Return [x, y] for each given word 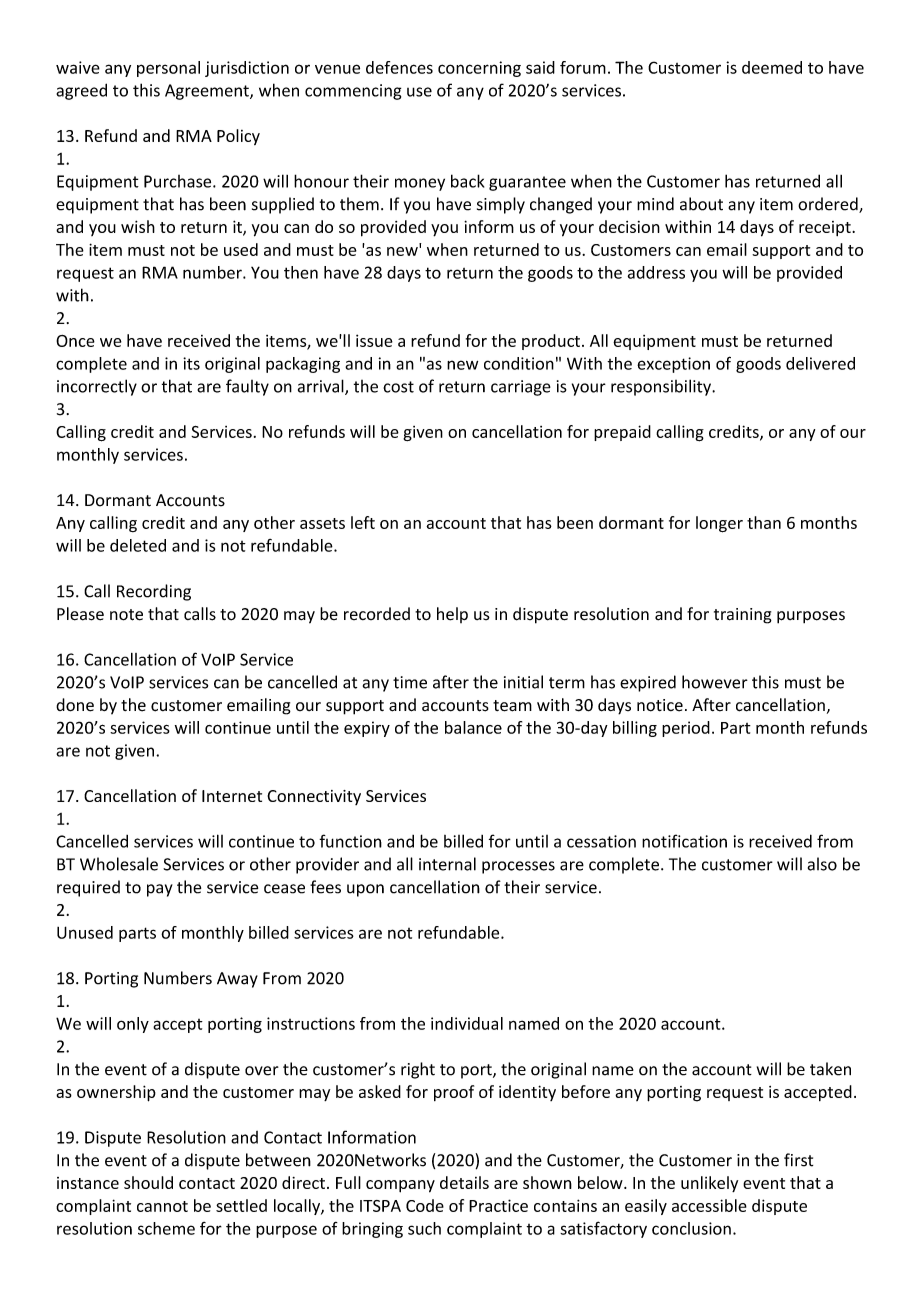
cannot [162, 1206]
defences [399, 67]
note [126, 615]
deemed [772, 67]
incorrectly [97, 387]
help [452, 615]
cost [398, 387]
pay [160, 890]
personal [168, 69]
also [822, 864]
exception [673, 365]
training [743, 616]
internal [447, 864]
